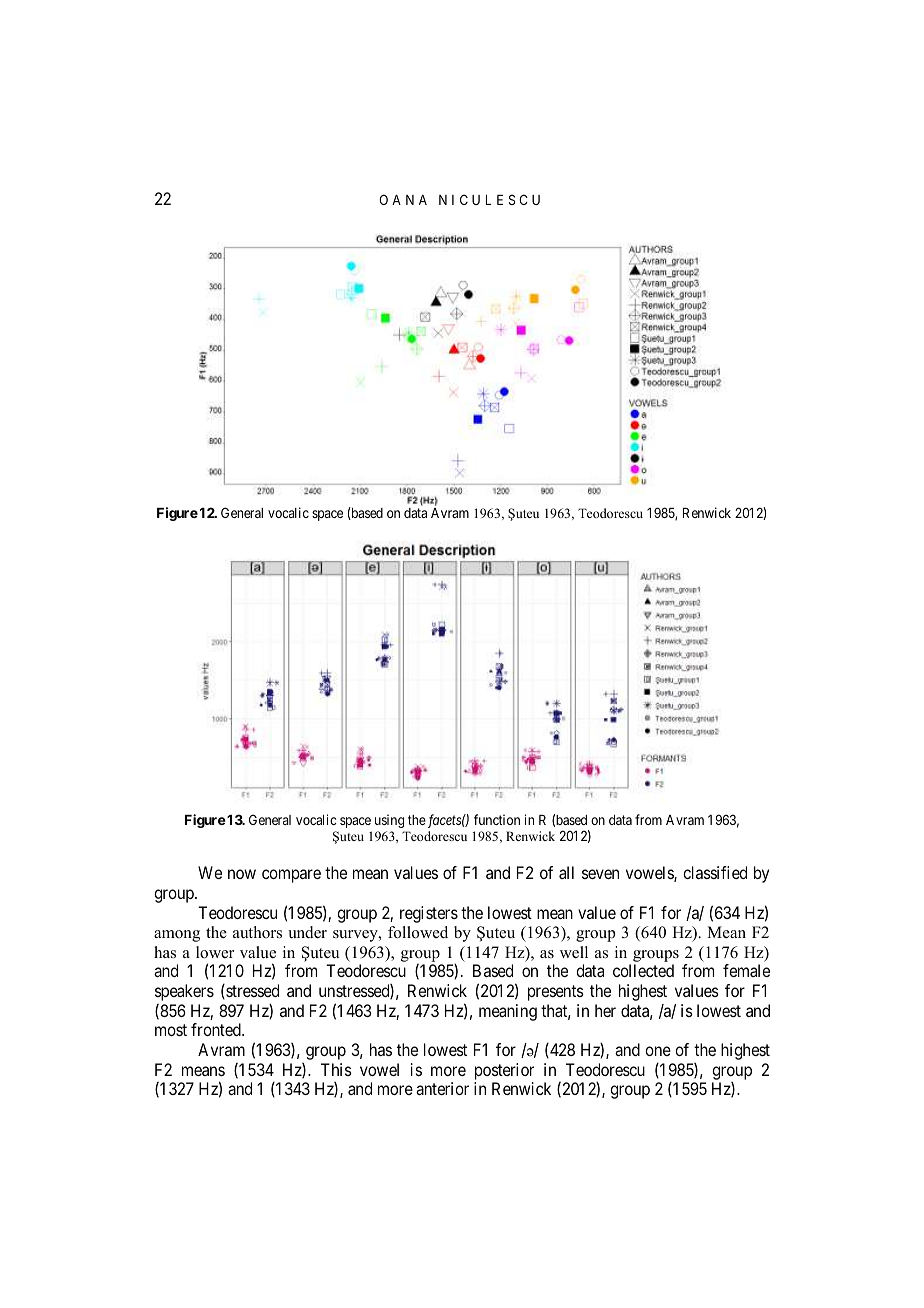 Image resolution: width=924 pixels, height=1308 pixels. What do you see at coordinates (389, 821) in the screenshot?
I see `using` at bounding box center [389, 821].
